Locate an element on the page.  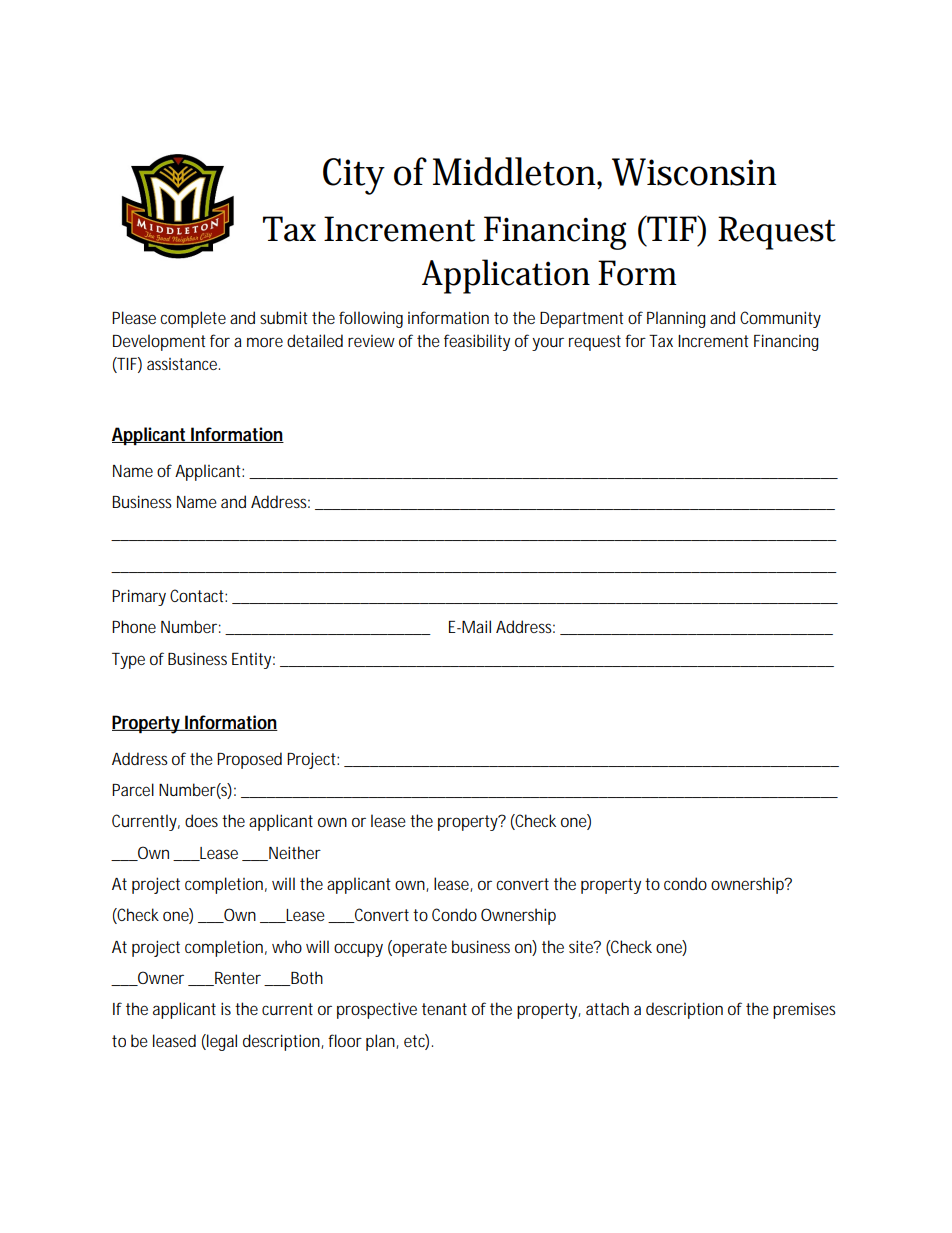
Application is located at coordinates (506, 276).
